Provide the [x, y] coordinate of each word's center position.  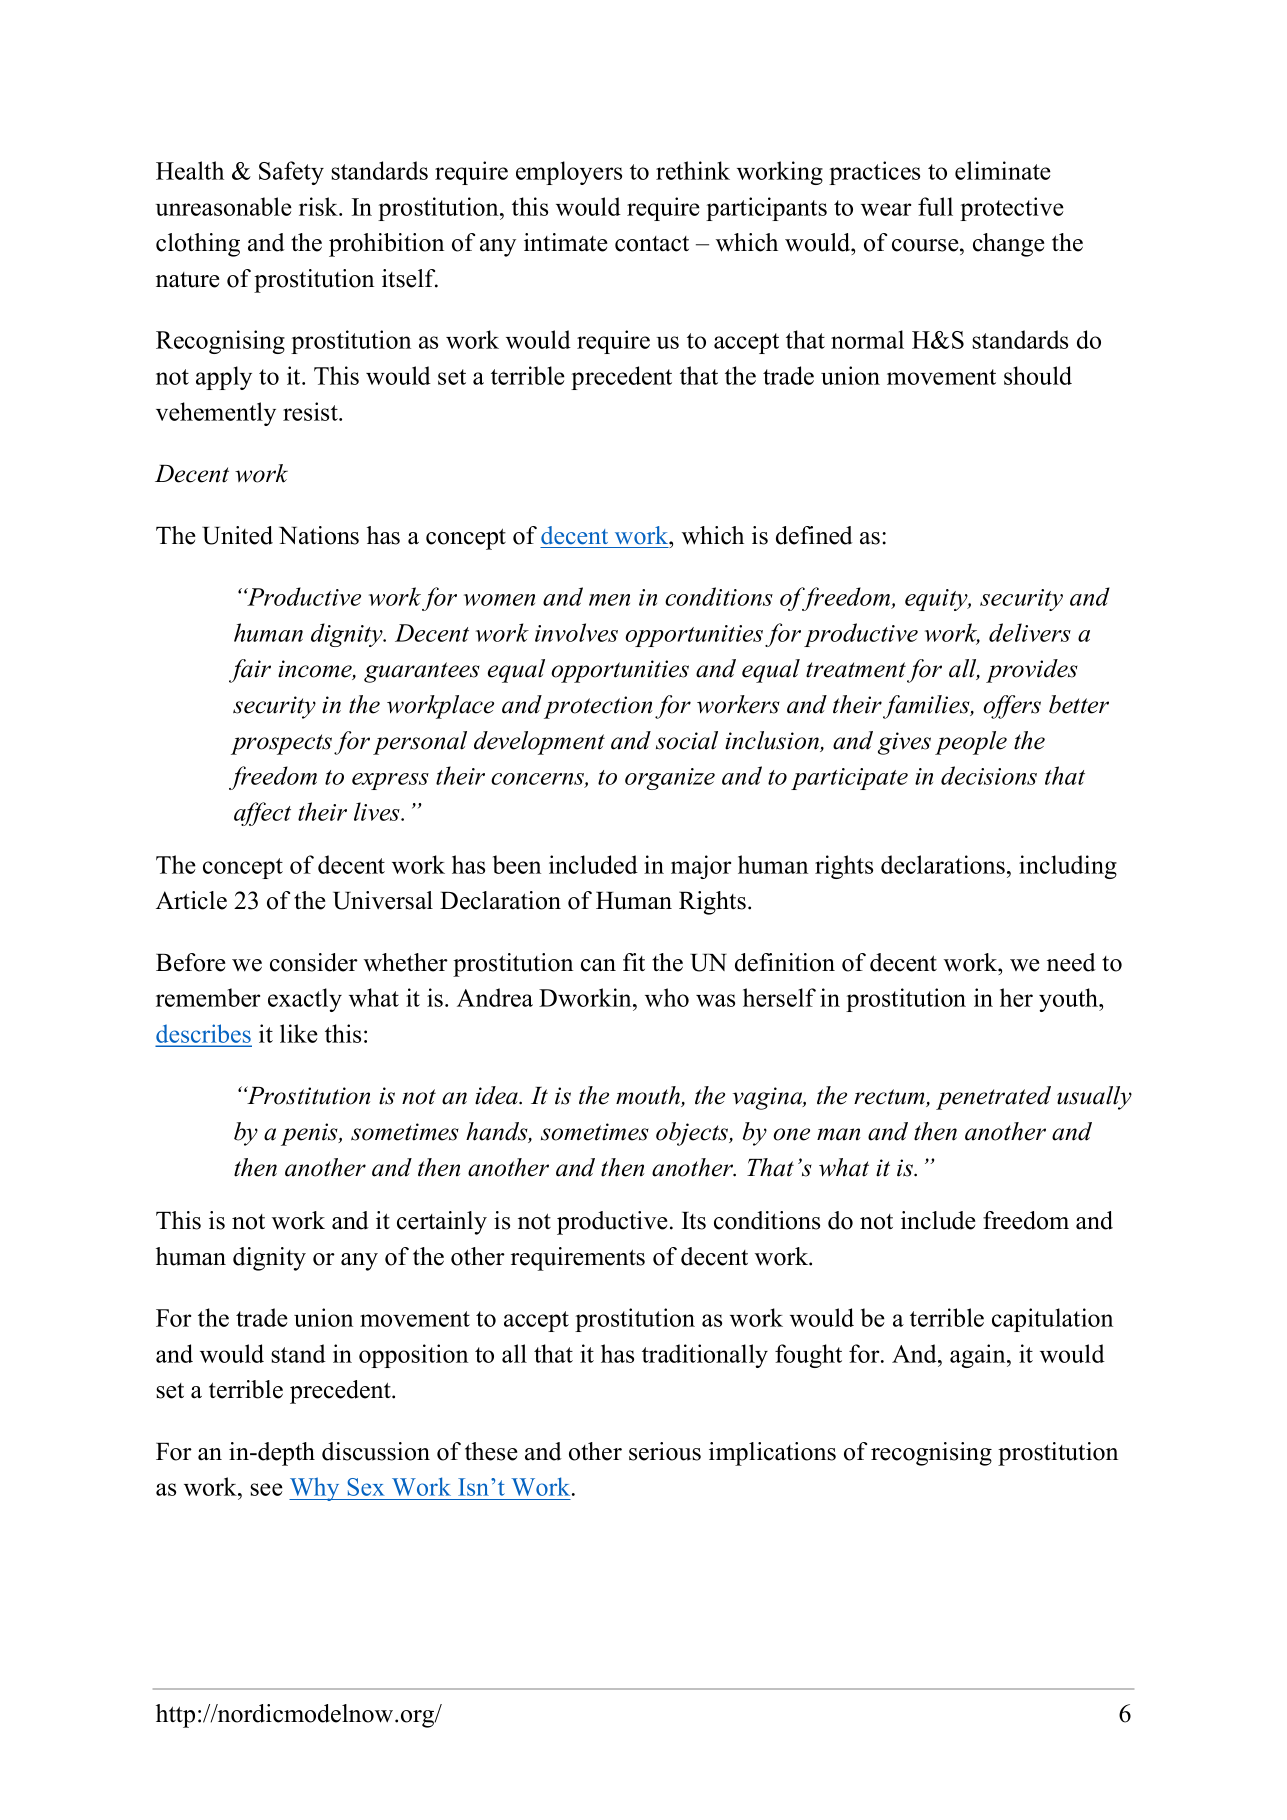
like [299, 1033]
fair [250, 671]
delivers [1030, 632]
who [667, 997]
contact [652, 244]
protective [1012, 209]
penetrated [993, 1098]
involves [576, 632]
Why [315, 1489]
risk [319, 206]
